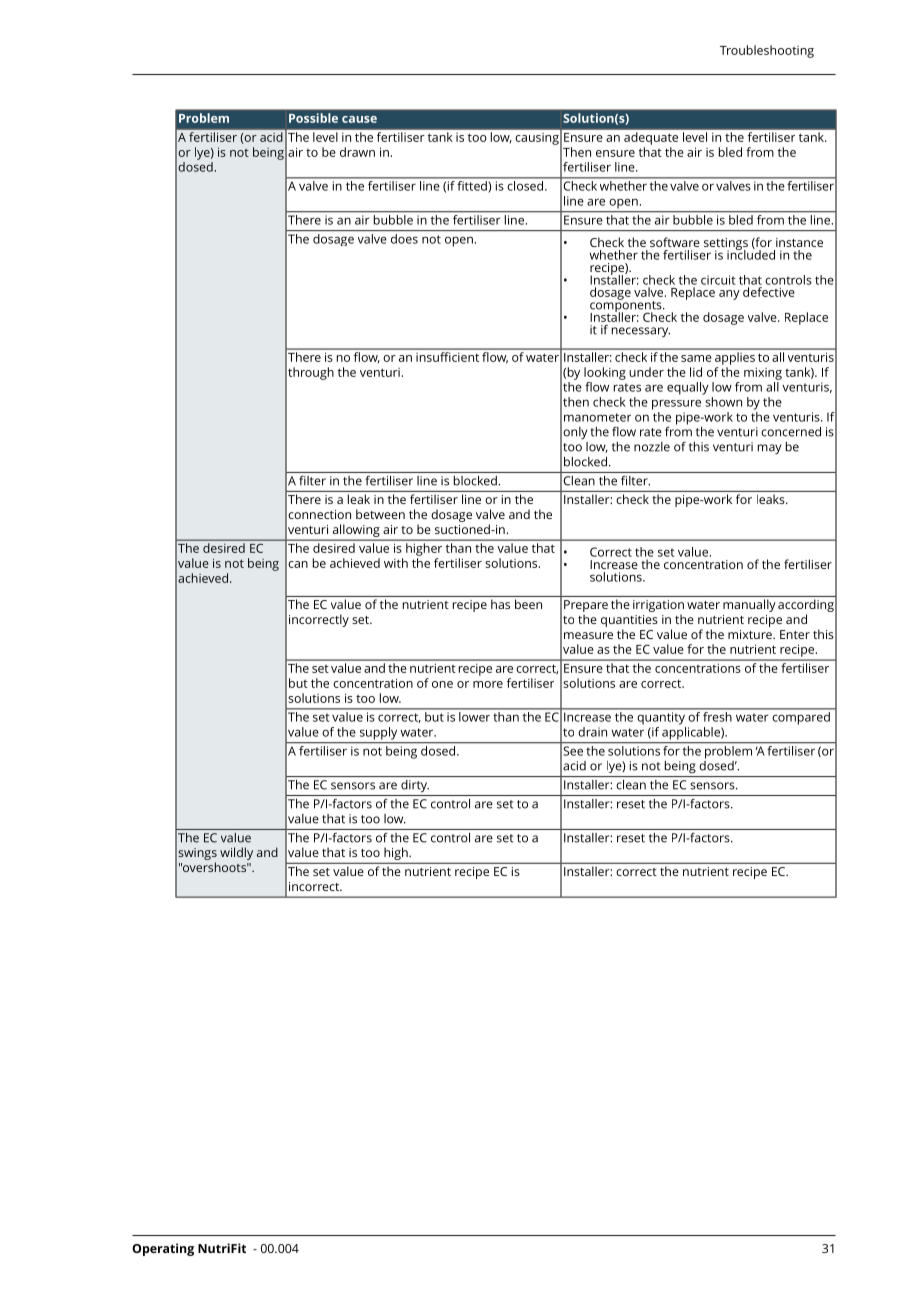  I want to click on fitted, so click(472, 185).
